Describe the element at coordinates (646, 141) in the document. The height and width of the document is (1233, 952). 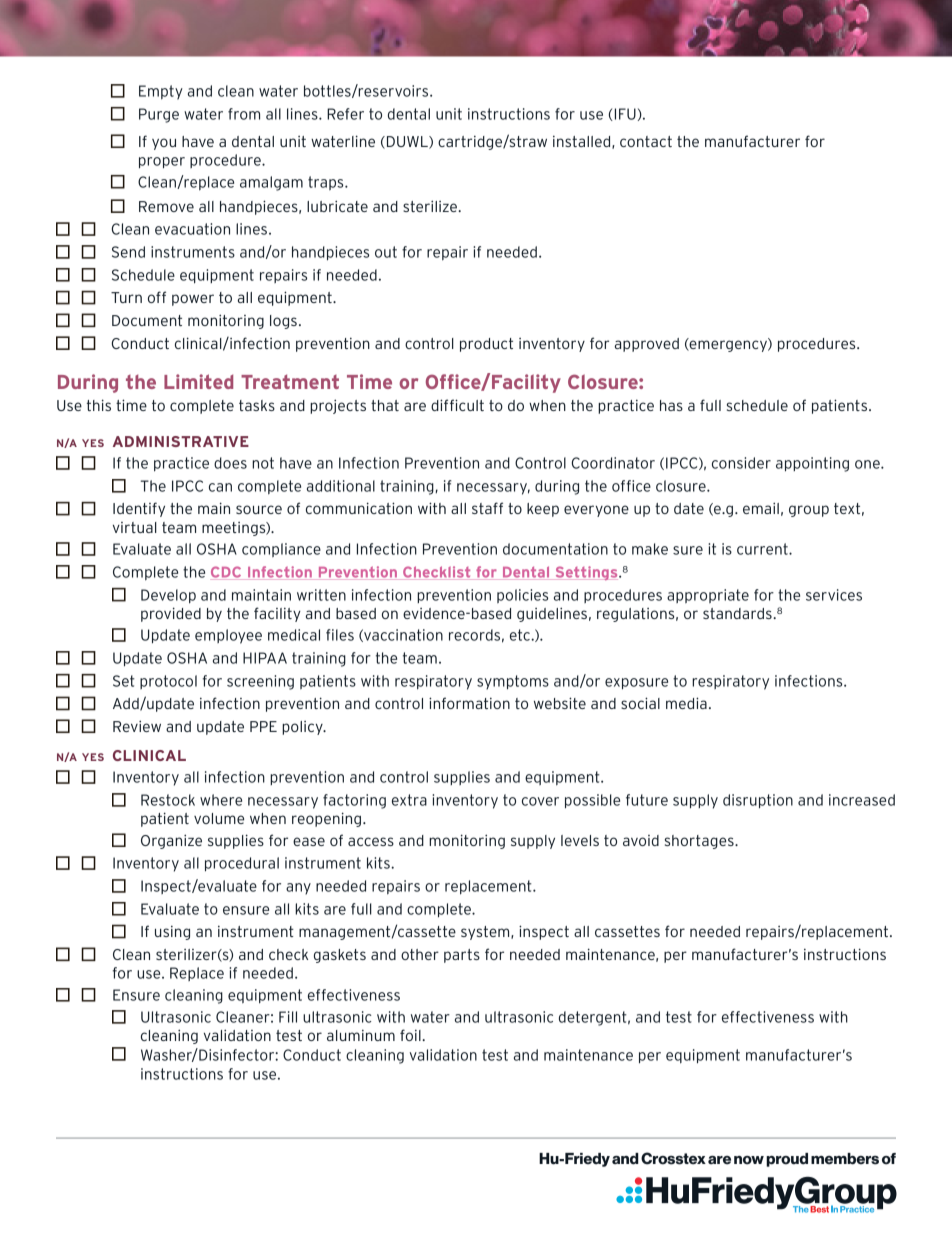
I see `contact` at that location.
